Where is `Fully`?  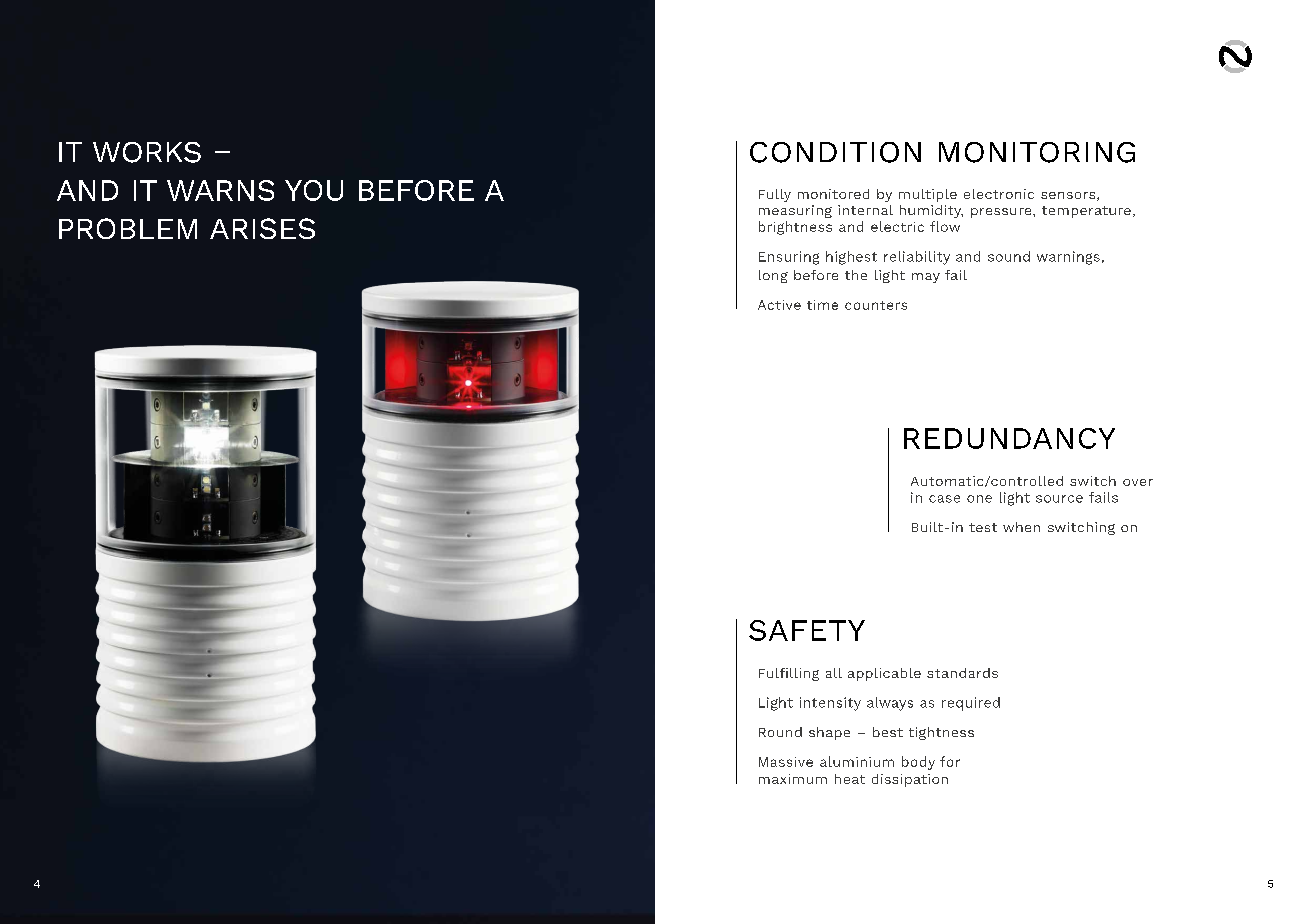 Fully is located at coordinates (775, 195).
